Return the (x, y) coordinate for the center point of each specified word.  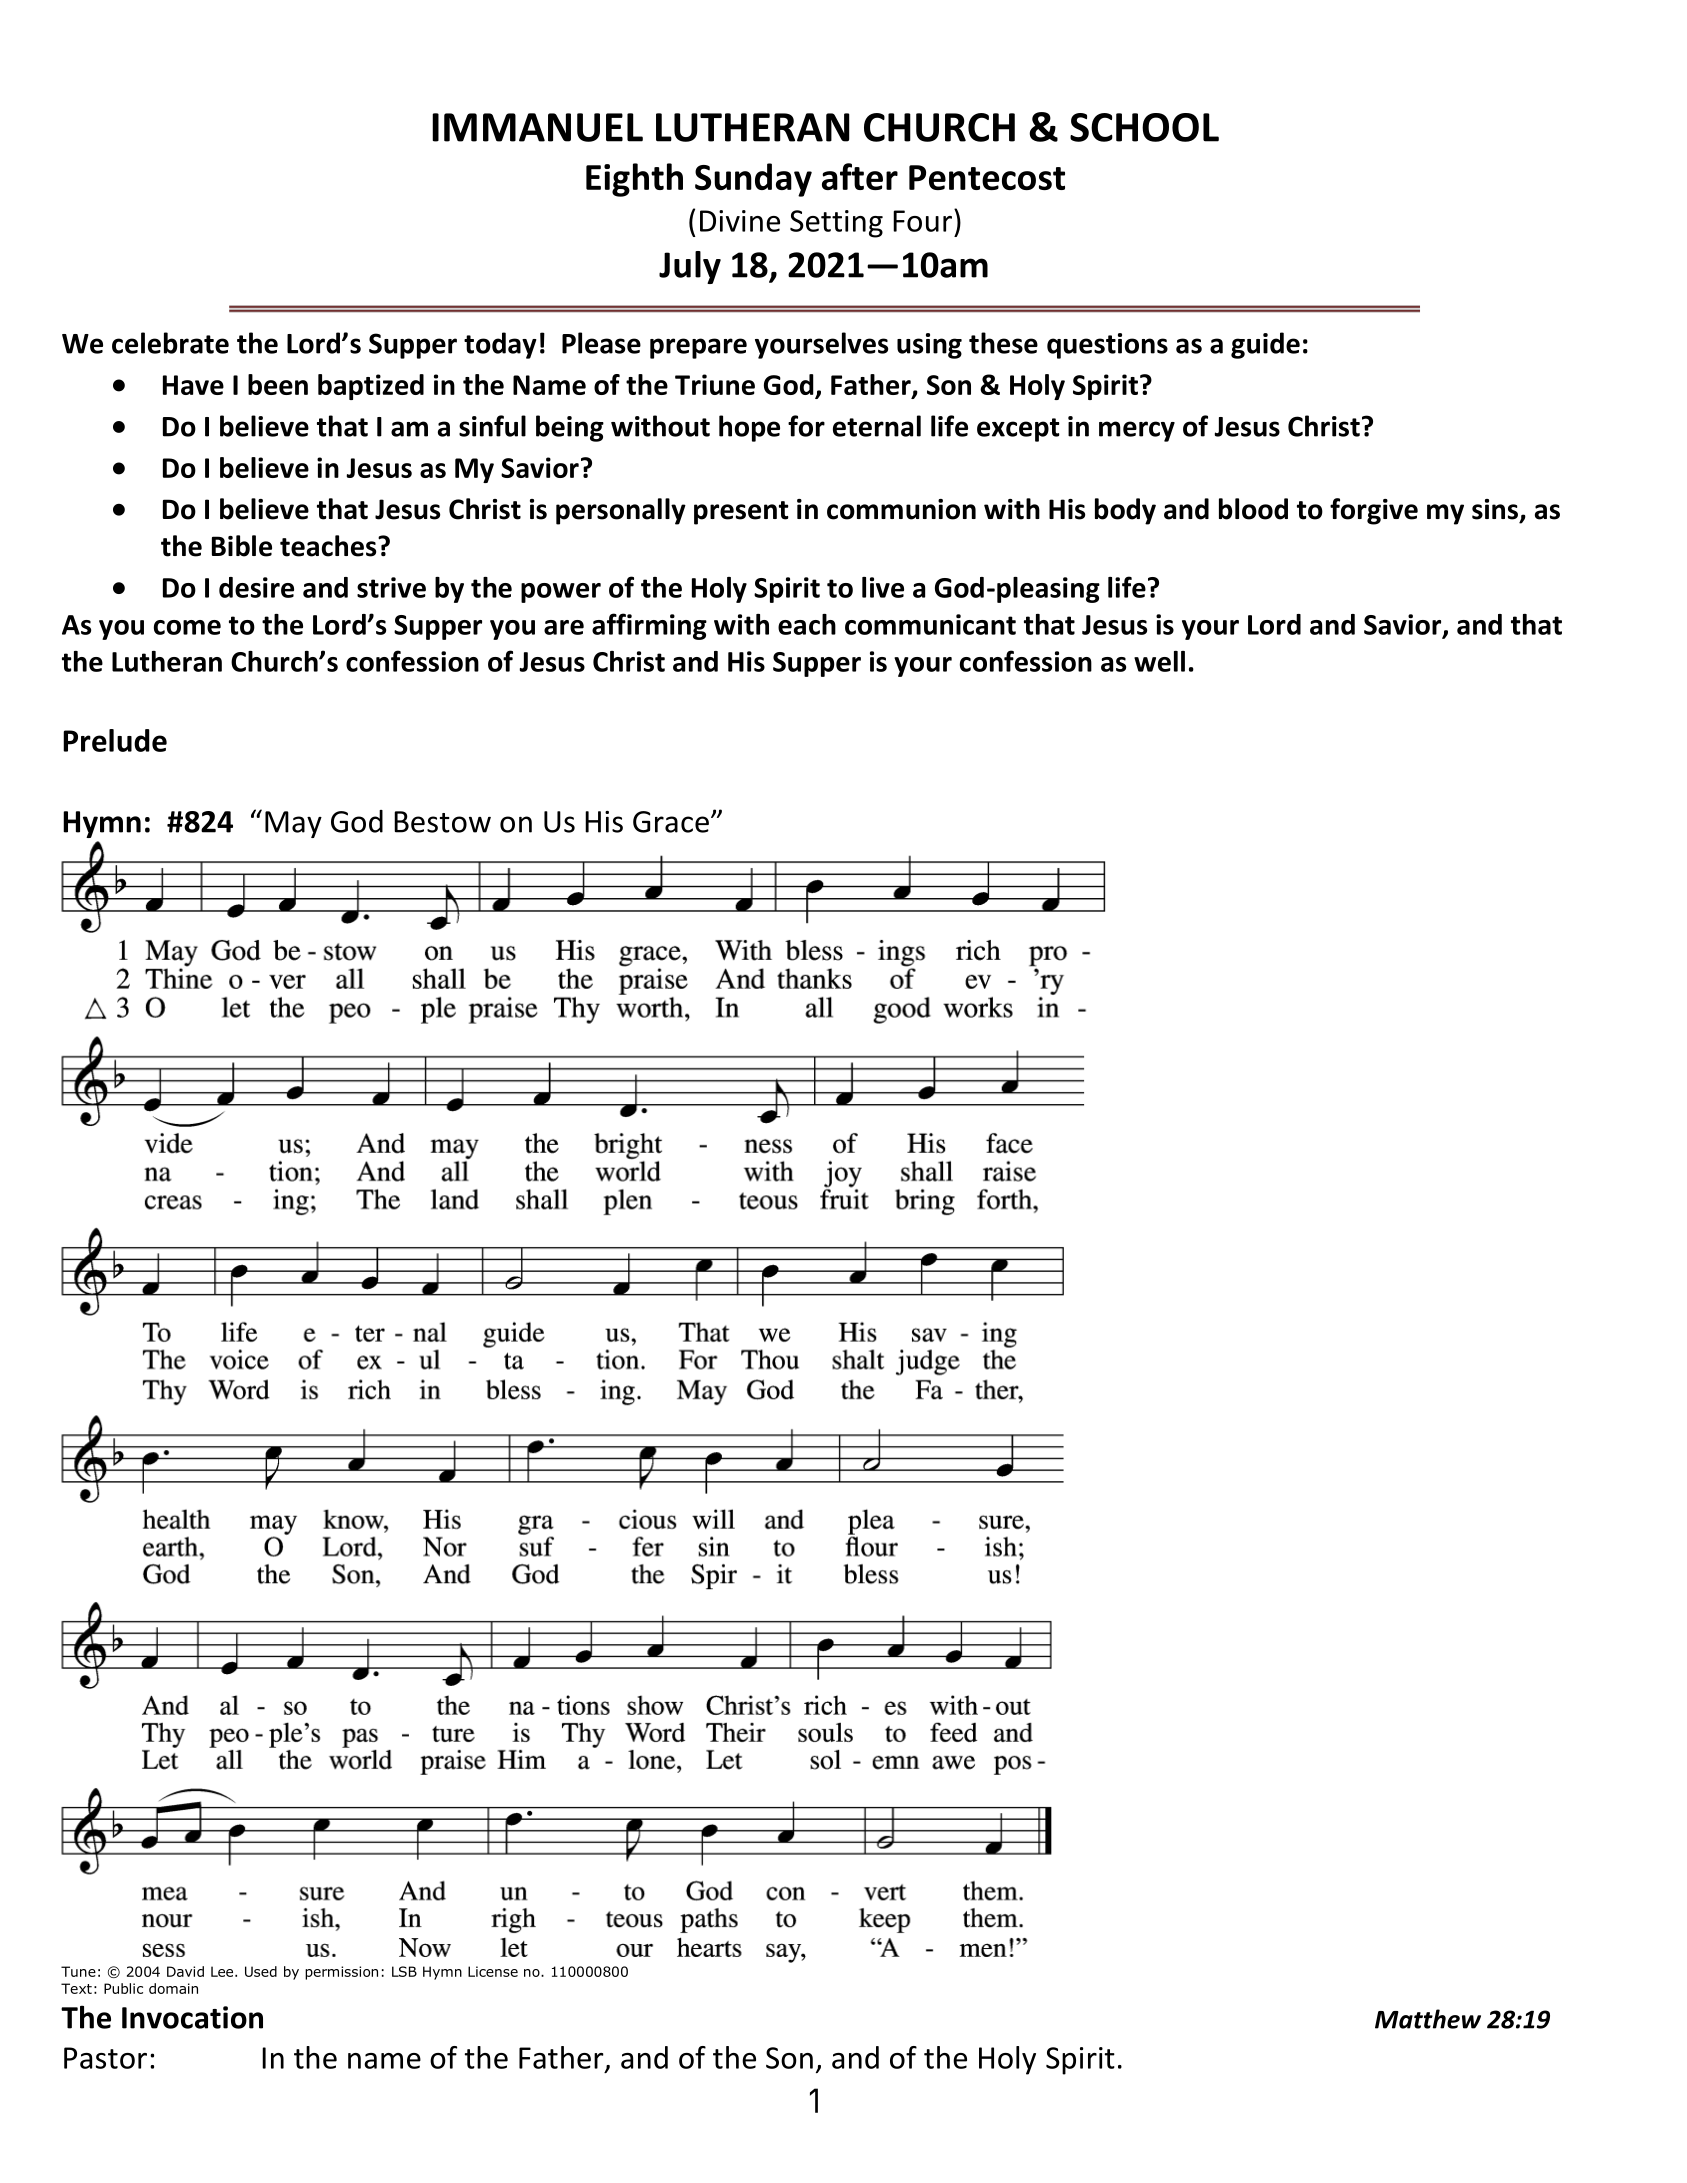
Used (261, 1971)
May (293, 824)
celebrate (170, 343)
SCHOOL (1144, 127)
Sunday (753, 180)
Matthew (1428, 2019)
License (493, 1971)
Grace (671, 822)
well (1159, 661)
